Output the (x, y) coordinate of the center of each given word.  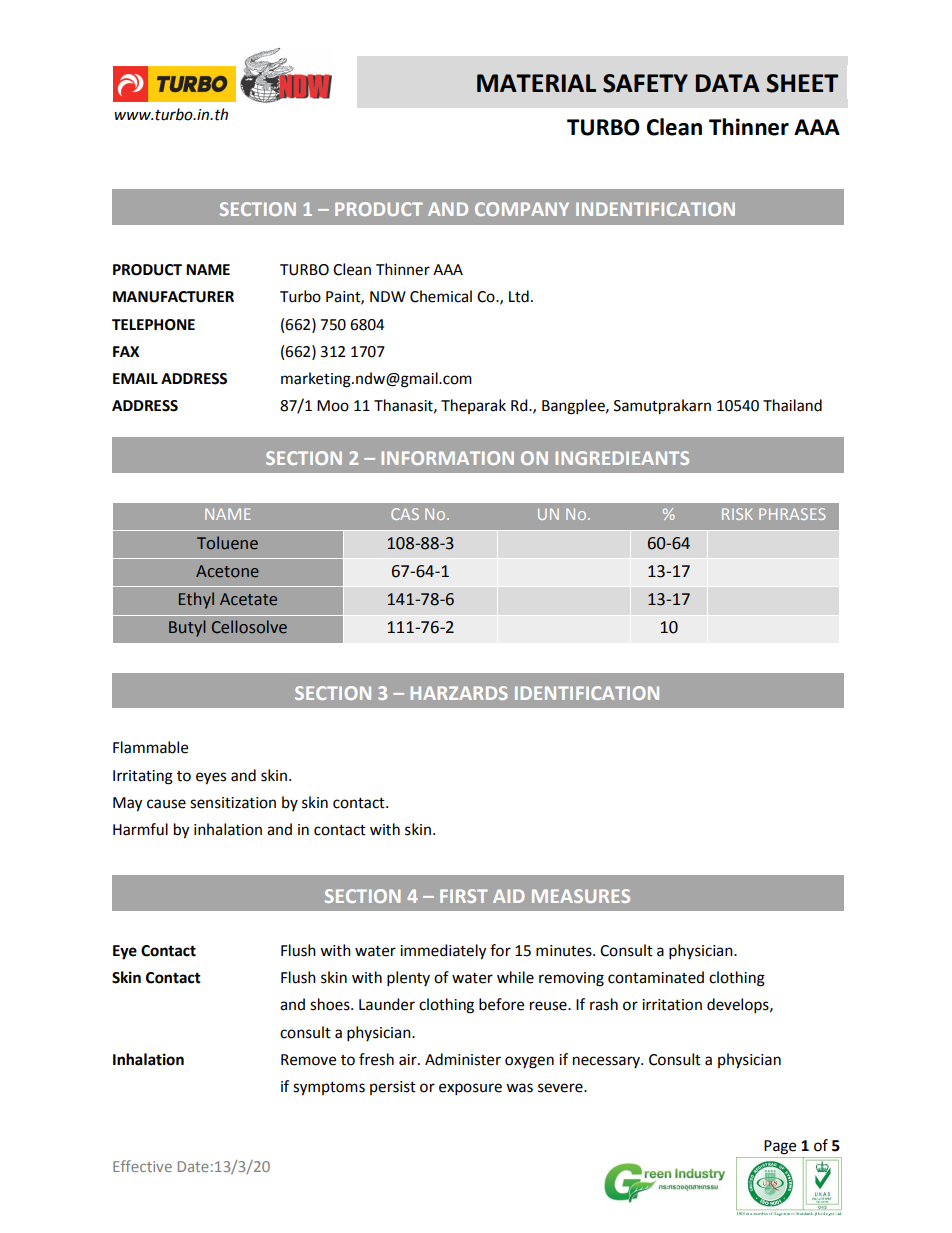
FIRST (464, 896)
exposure (470, 1089)
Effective (142, 1166)
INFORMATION (448, 458)
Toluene (227, 543)
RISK (737, 514)
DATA (728, 83)
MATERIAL (536, 83)
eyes (211, 778)
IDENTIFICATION (587, 693)
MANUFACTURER (173, 297)
